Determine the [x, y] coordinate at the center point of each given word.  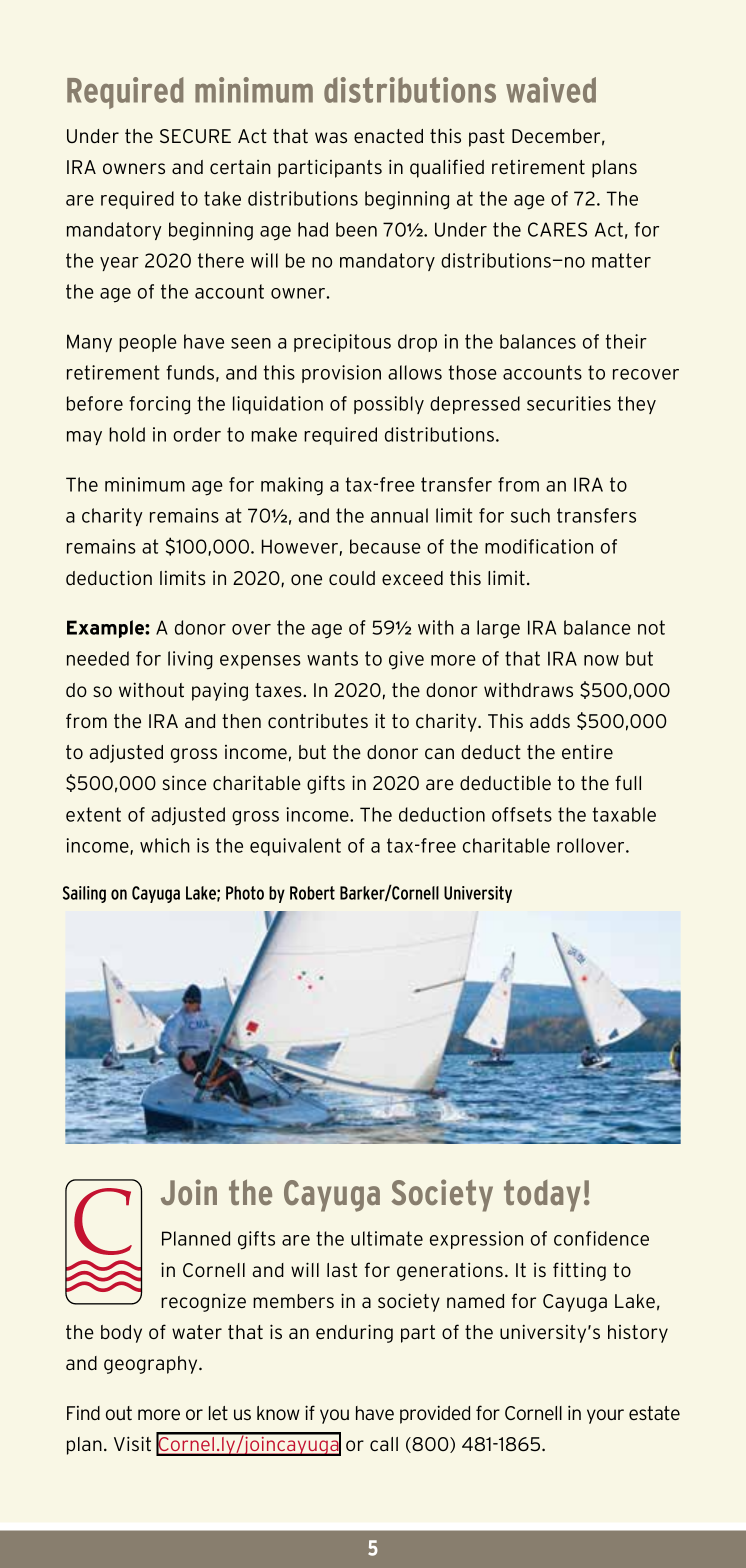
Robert [312, 893]
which [165, 845]
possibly [389, 405]
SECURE [195, 136]
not [651, 627]
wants [332, 658]
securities [569, 403]
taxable [624, 814]
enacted [388, 136]
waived [551, 90]
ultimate [387, 1238]
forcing [159, 405]
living [190, 660]
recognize [203, 1302]
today [542, 1196]
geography [152, 1365]
